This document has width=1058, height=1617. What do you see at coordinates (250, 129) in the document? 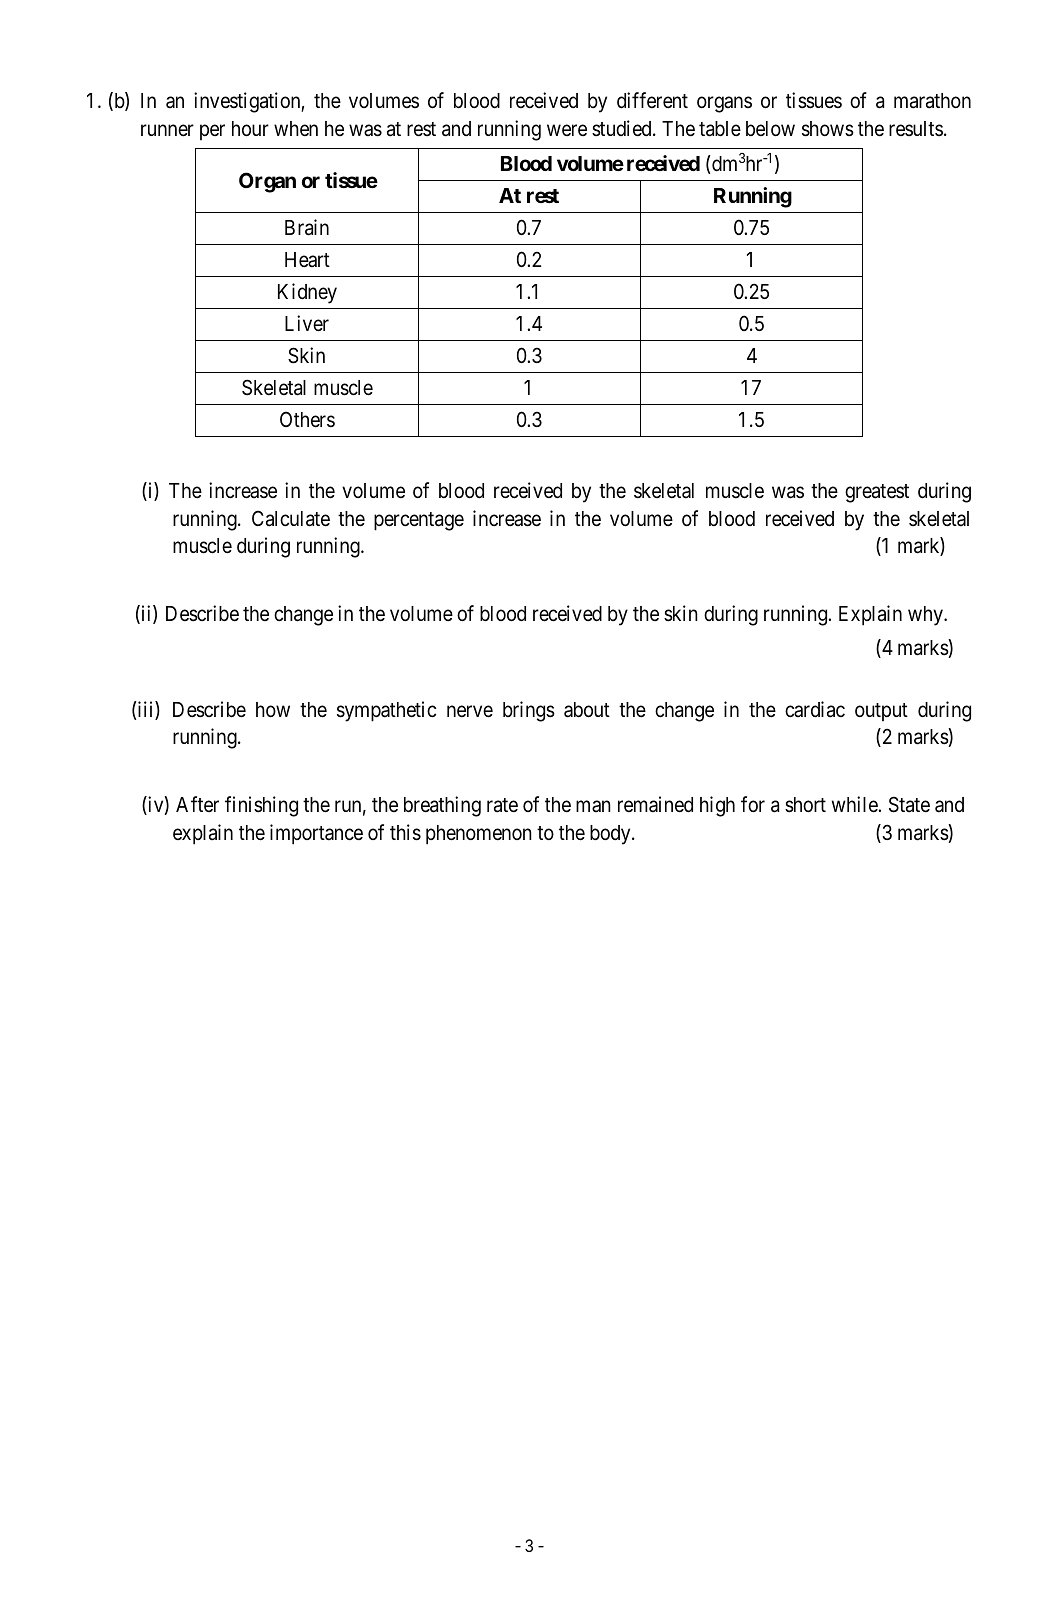
I see `hour` at bounding box center [250, 129].
